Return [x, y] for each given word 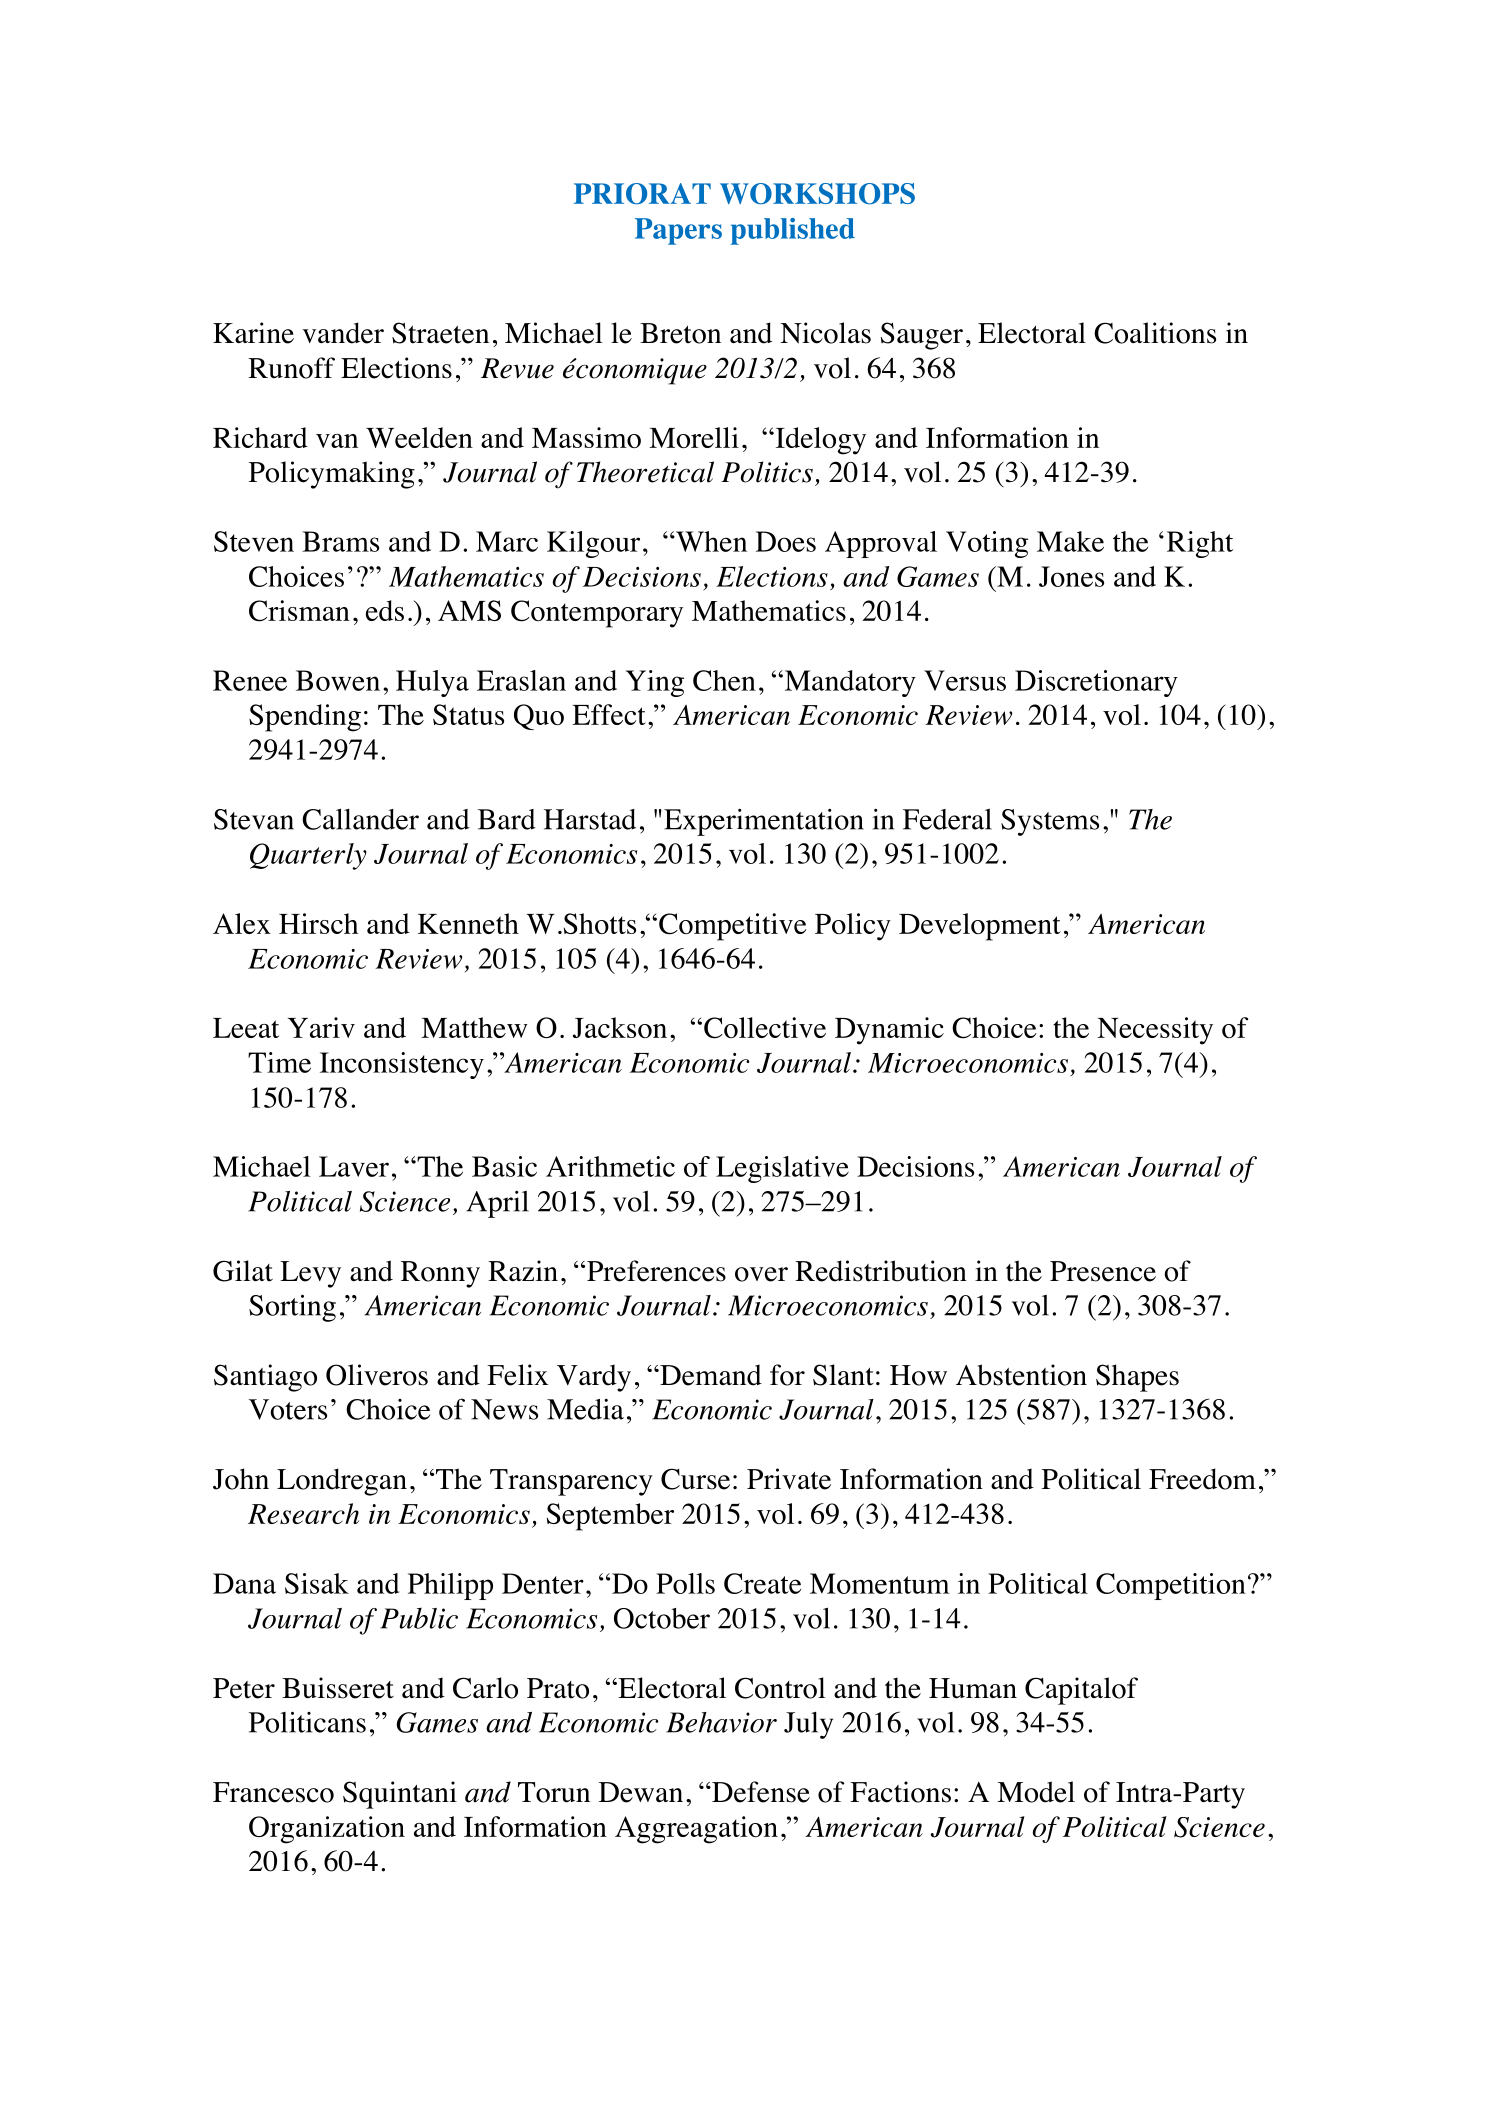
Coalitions [1155, 333]
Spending [305, 718]
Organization [327, 1830]
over [761, 1274]
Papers [678, 231]
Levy [310, 1274]
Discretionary [1096, 683]
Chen [724, 680]
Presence [1103, 1271]
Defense [760, 1792]
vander [343, 333]
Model [1036, 1792]
